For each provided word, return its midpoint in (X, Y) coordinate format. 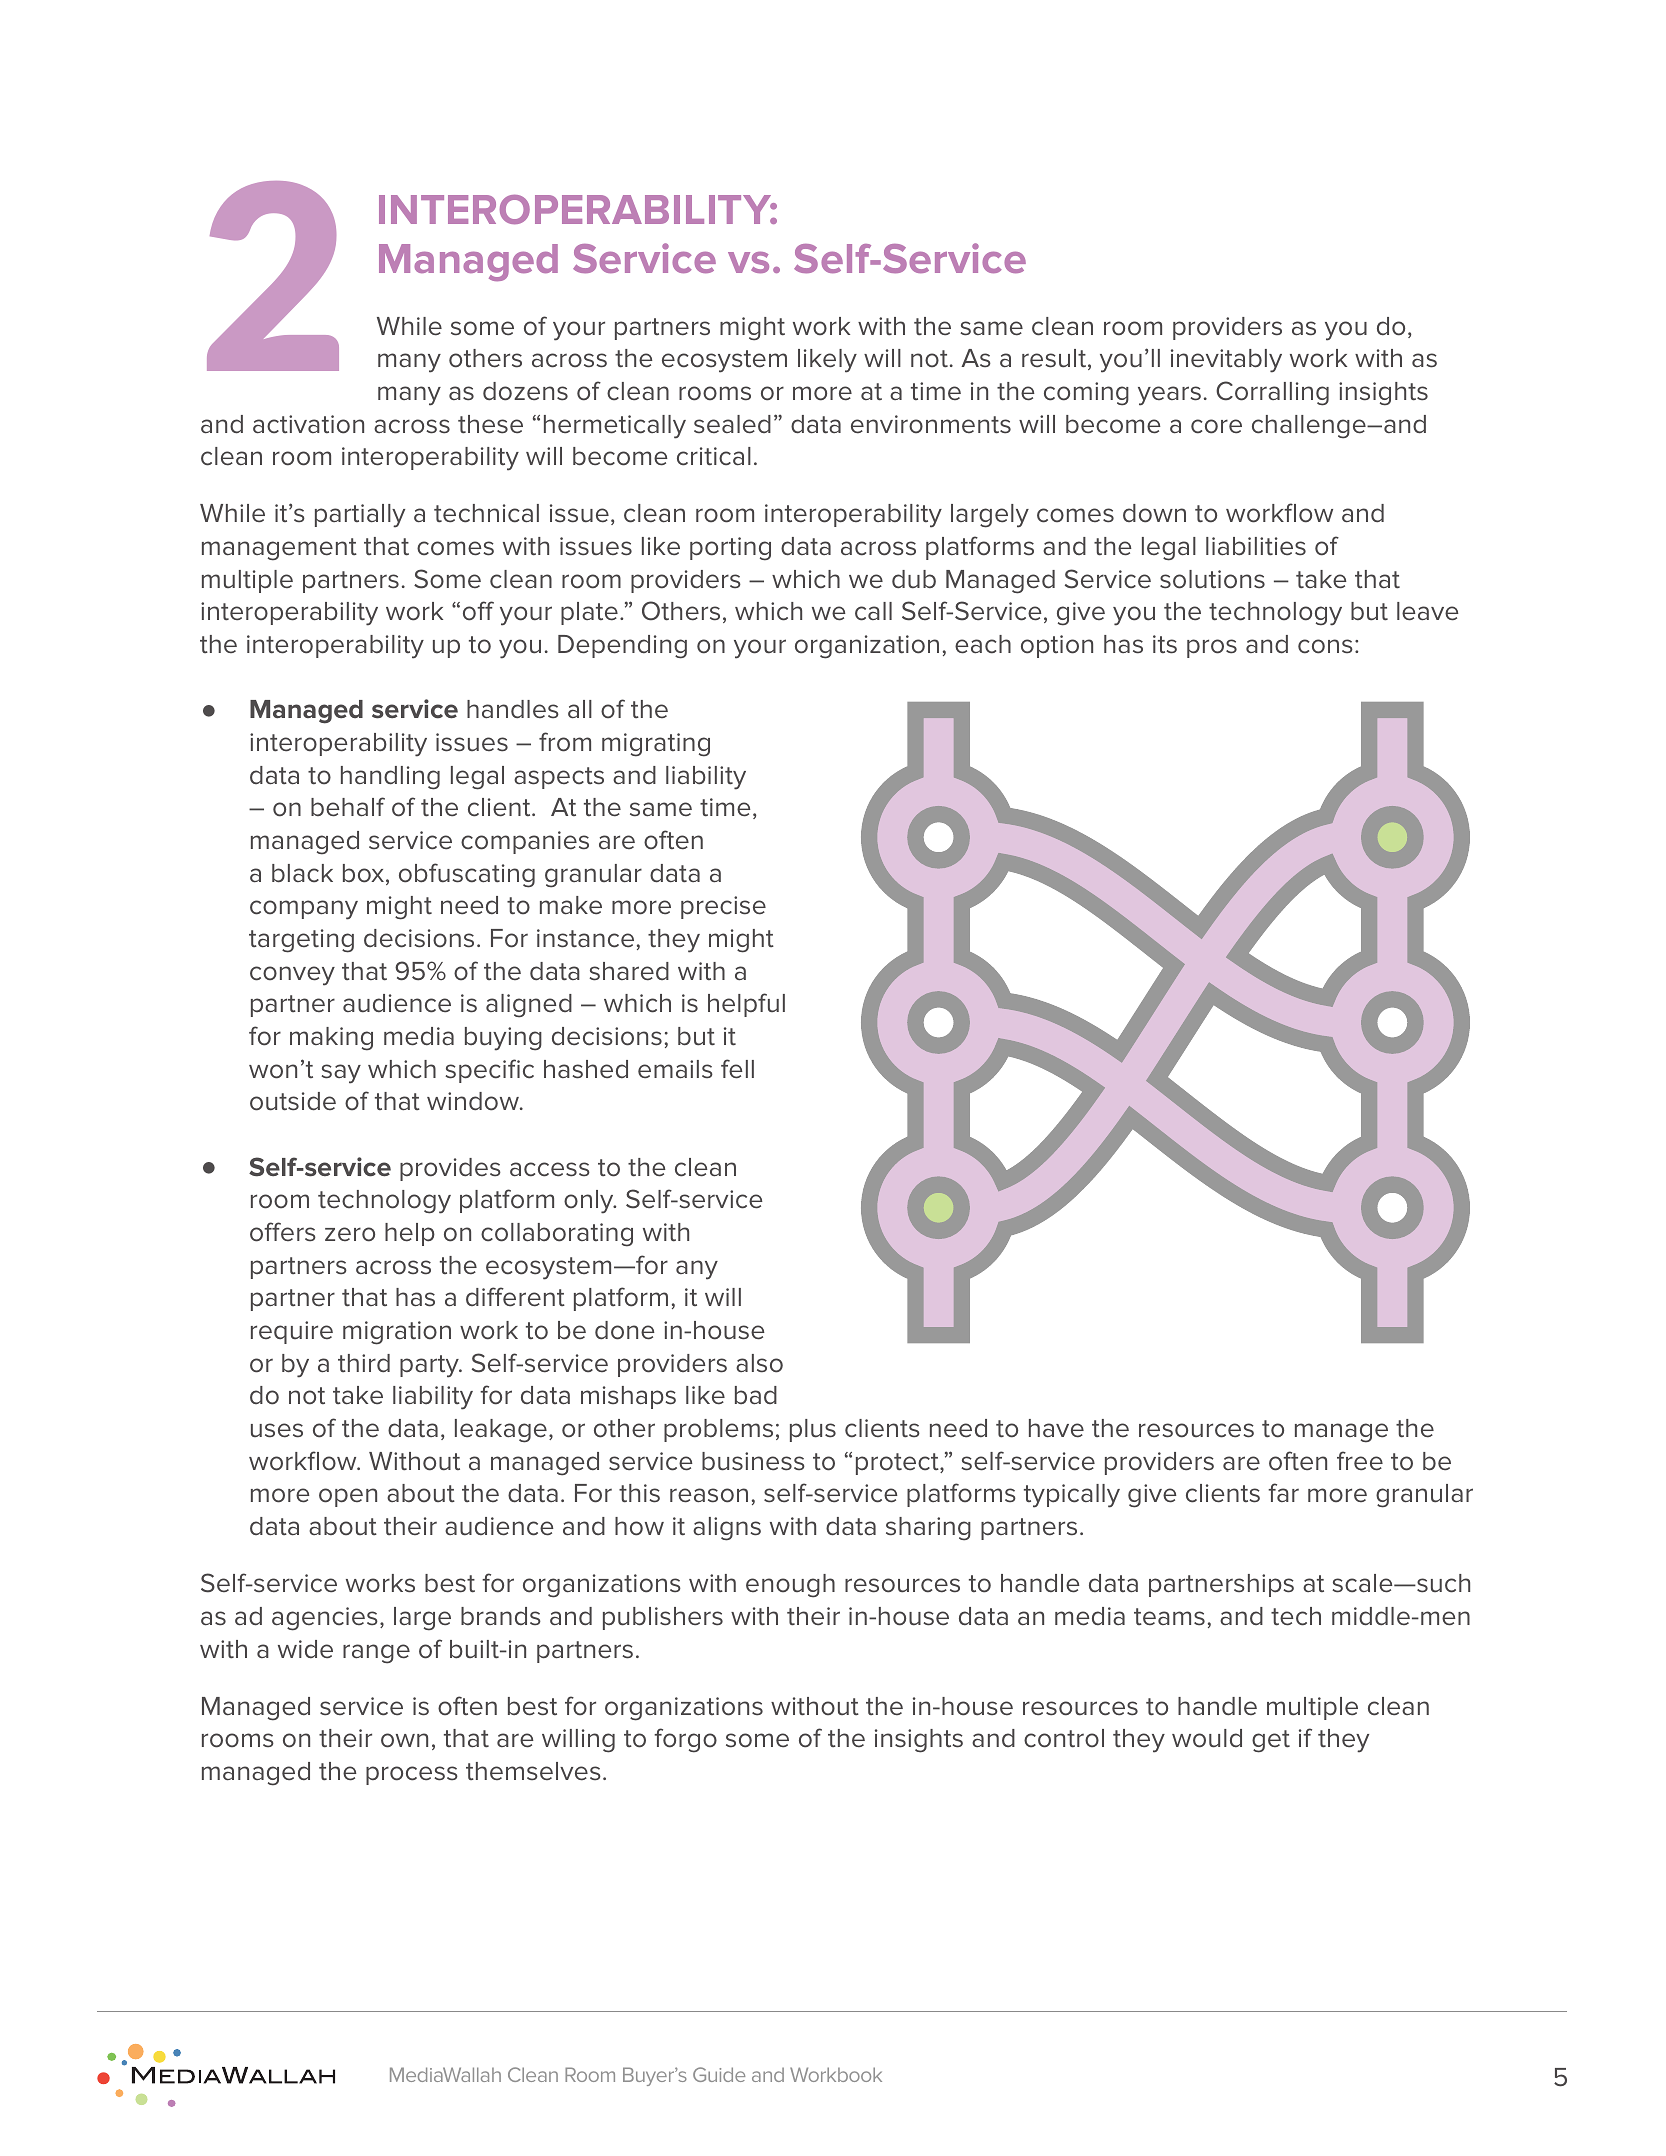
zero (350, 1234)
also (759, 1363)
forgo (685, 1740)
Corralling (1272, 393)
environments (931, 424)
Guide (719, 2074)
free (1360, 1461)
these (490, 424)
